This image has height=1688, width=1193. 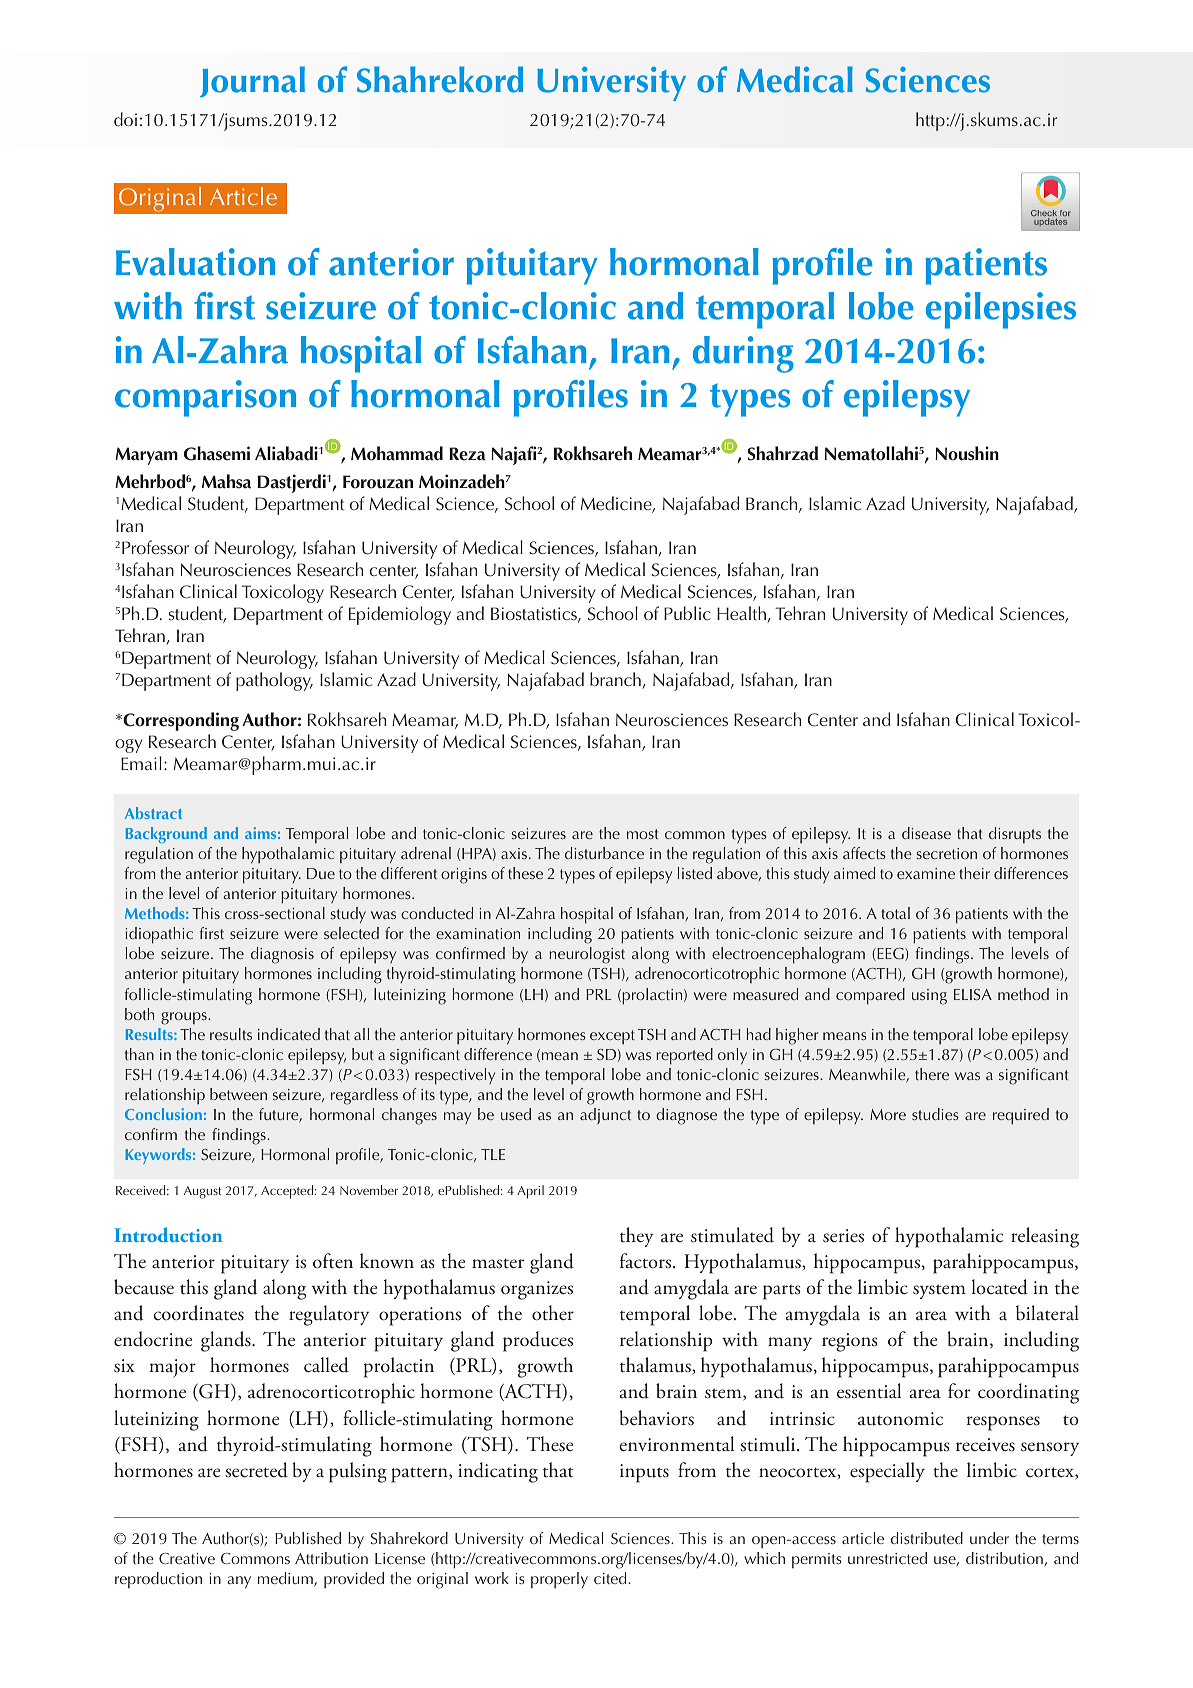 I want to click on Health, so click(x=742, y=614).
